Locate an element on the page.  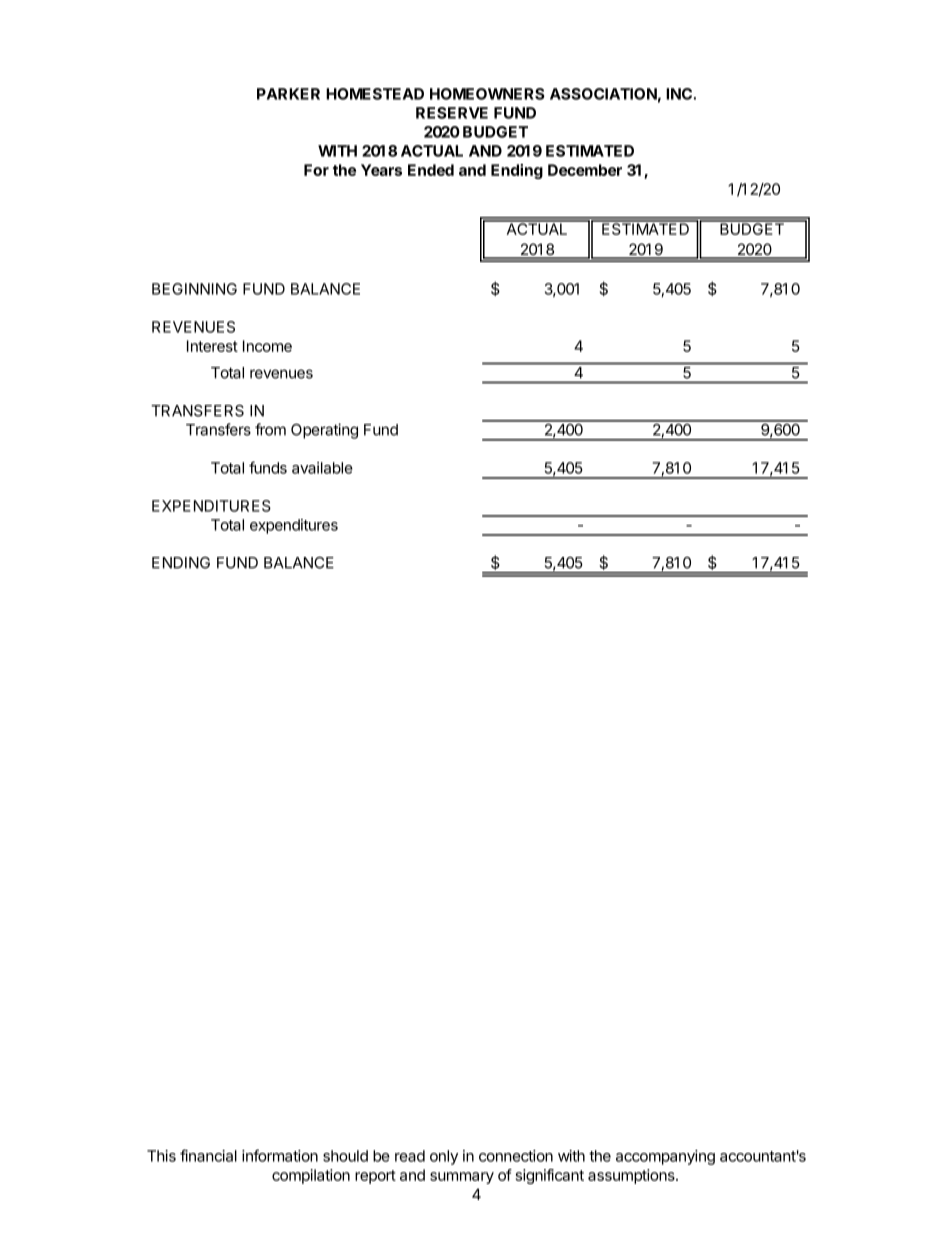
Operating is located at coordinates (324, 431).
